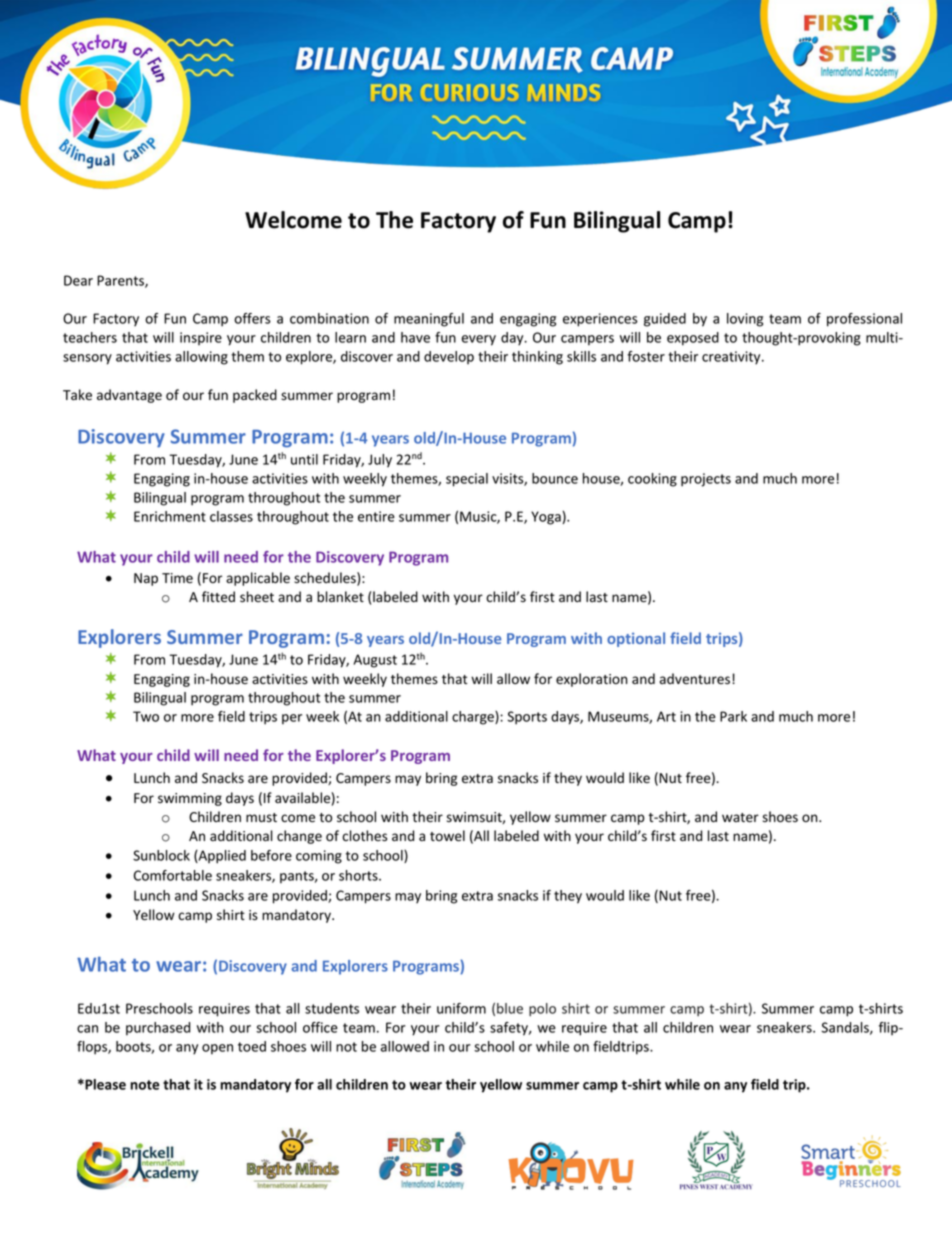  I want to click on open, so click(217, 1049).
